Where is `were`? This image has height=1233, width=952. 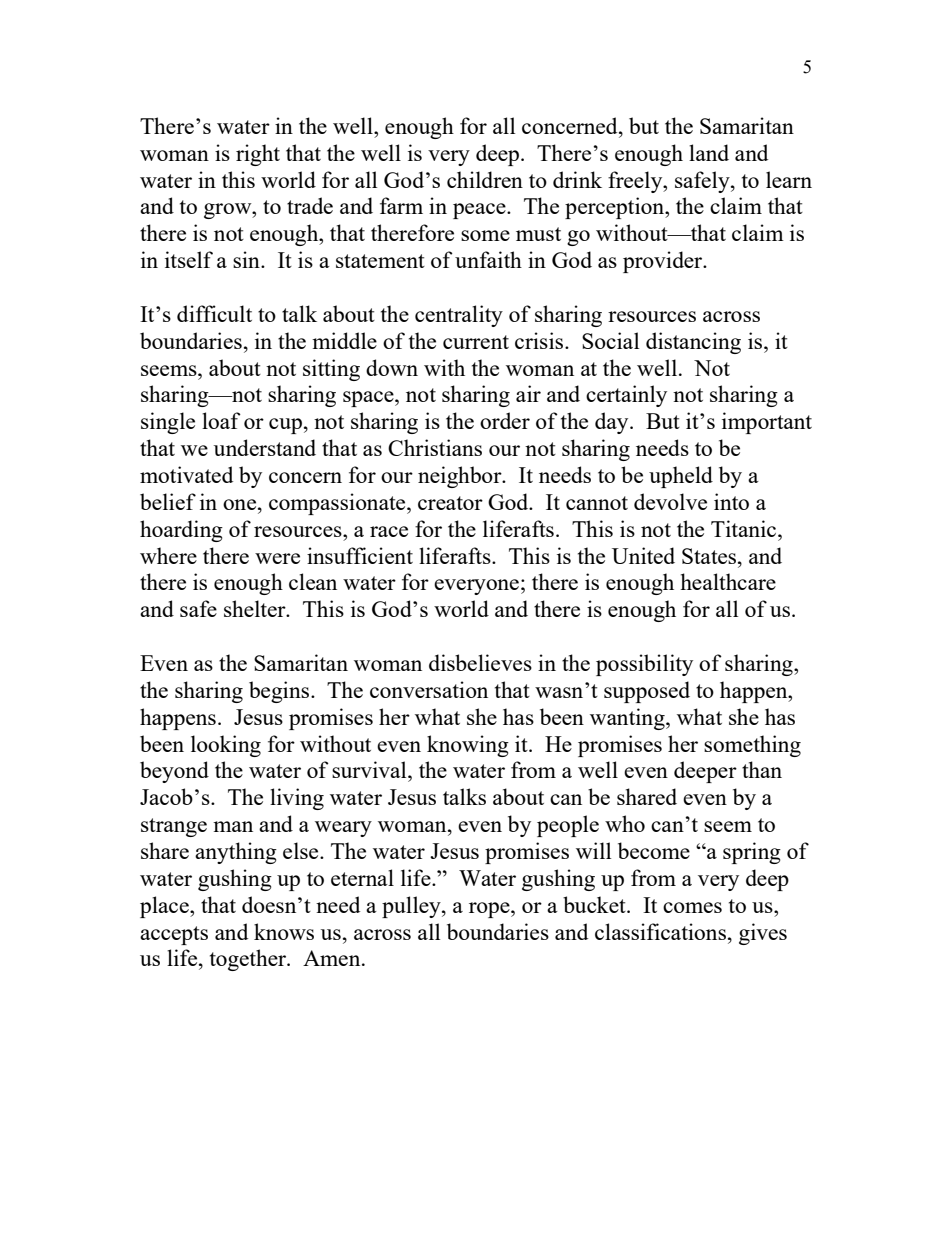 were is located at coordinates (277, 558).
